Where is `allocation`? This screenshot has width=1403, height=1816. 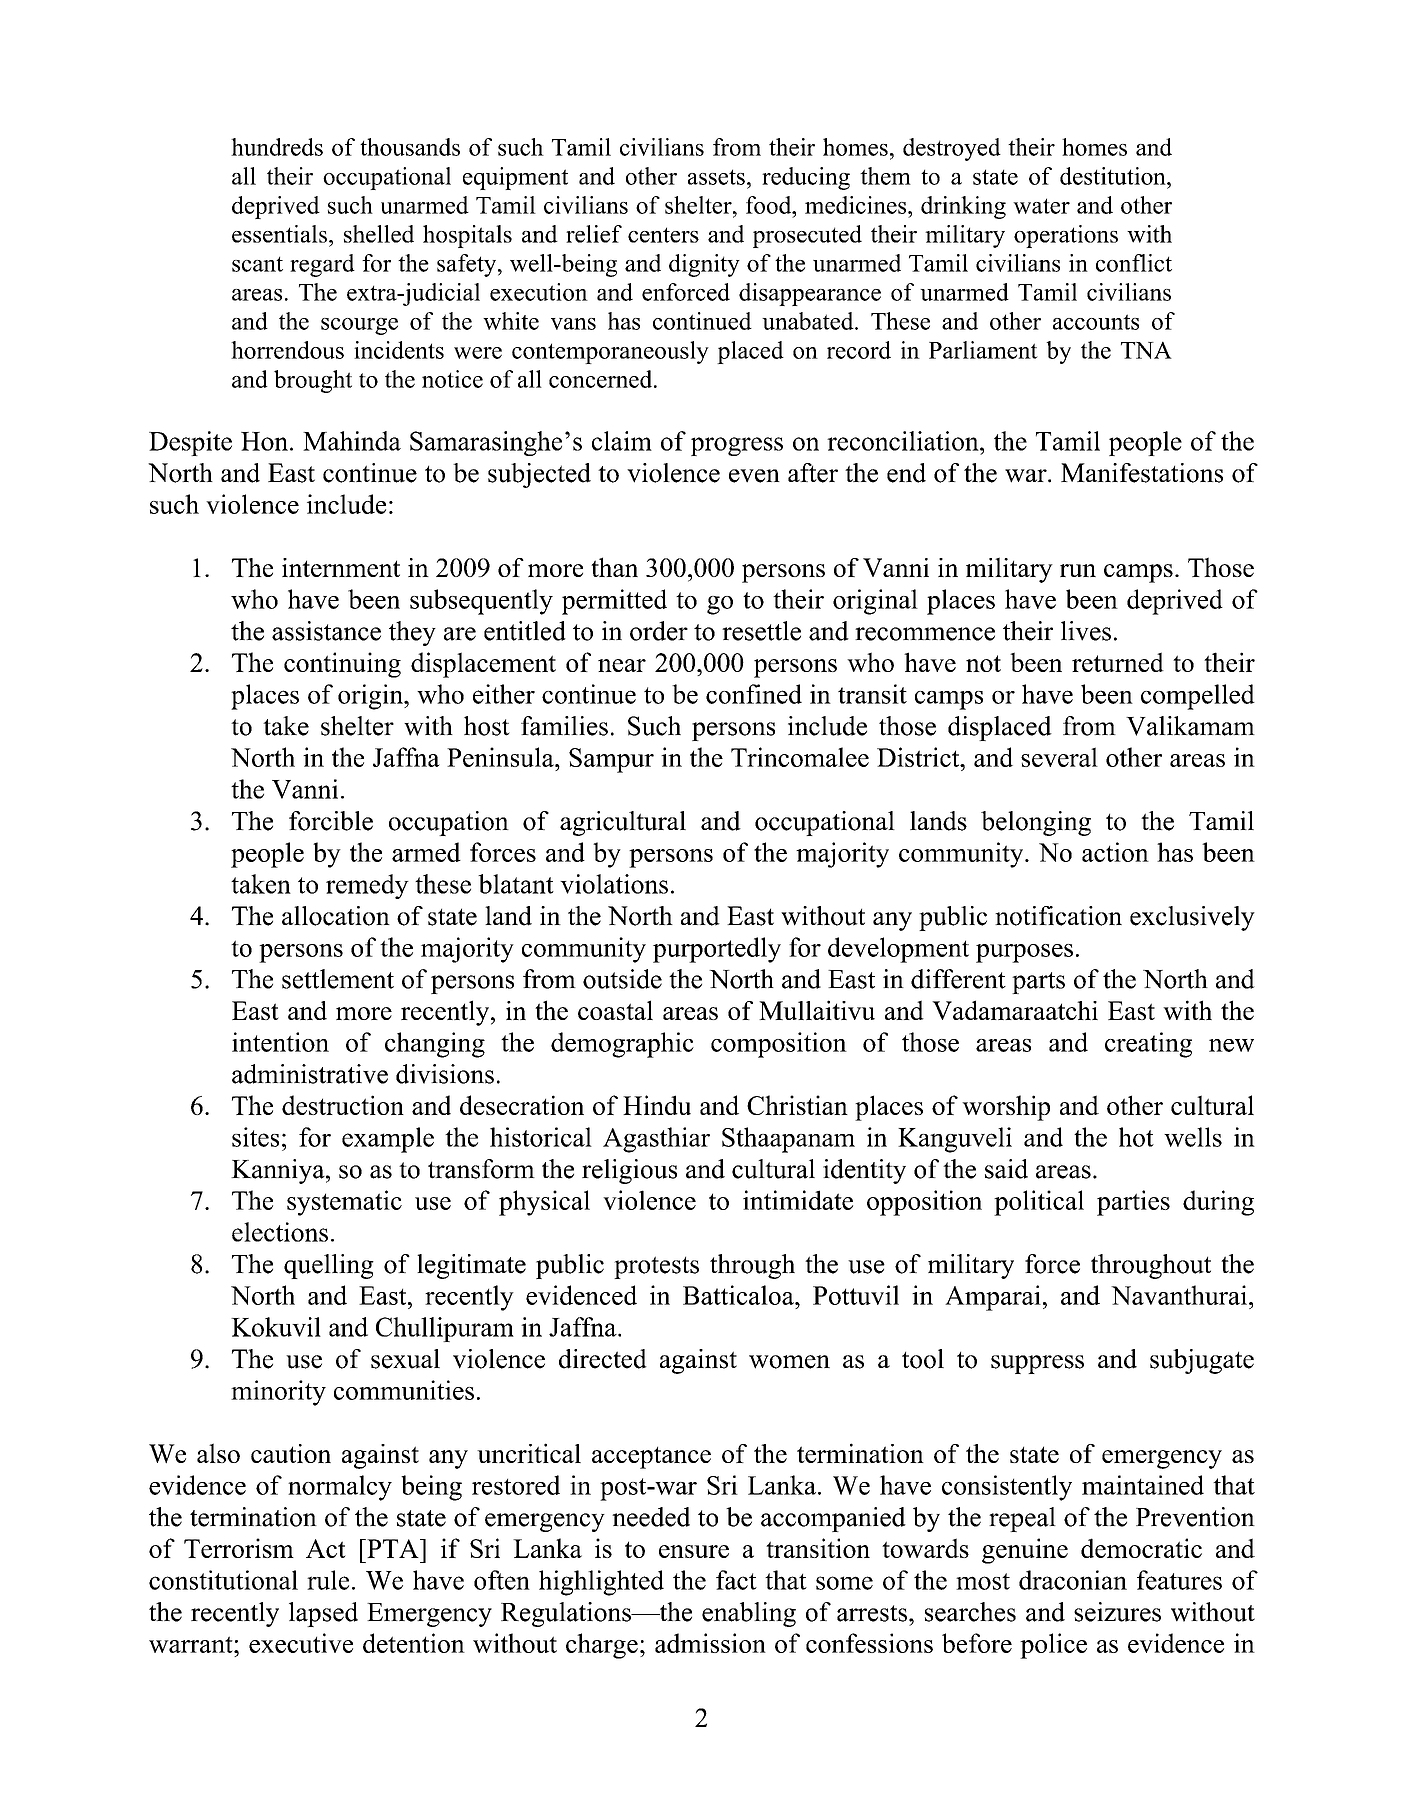
allocation is located at coordinates (336, 916).
